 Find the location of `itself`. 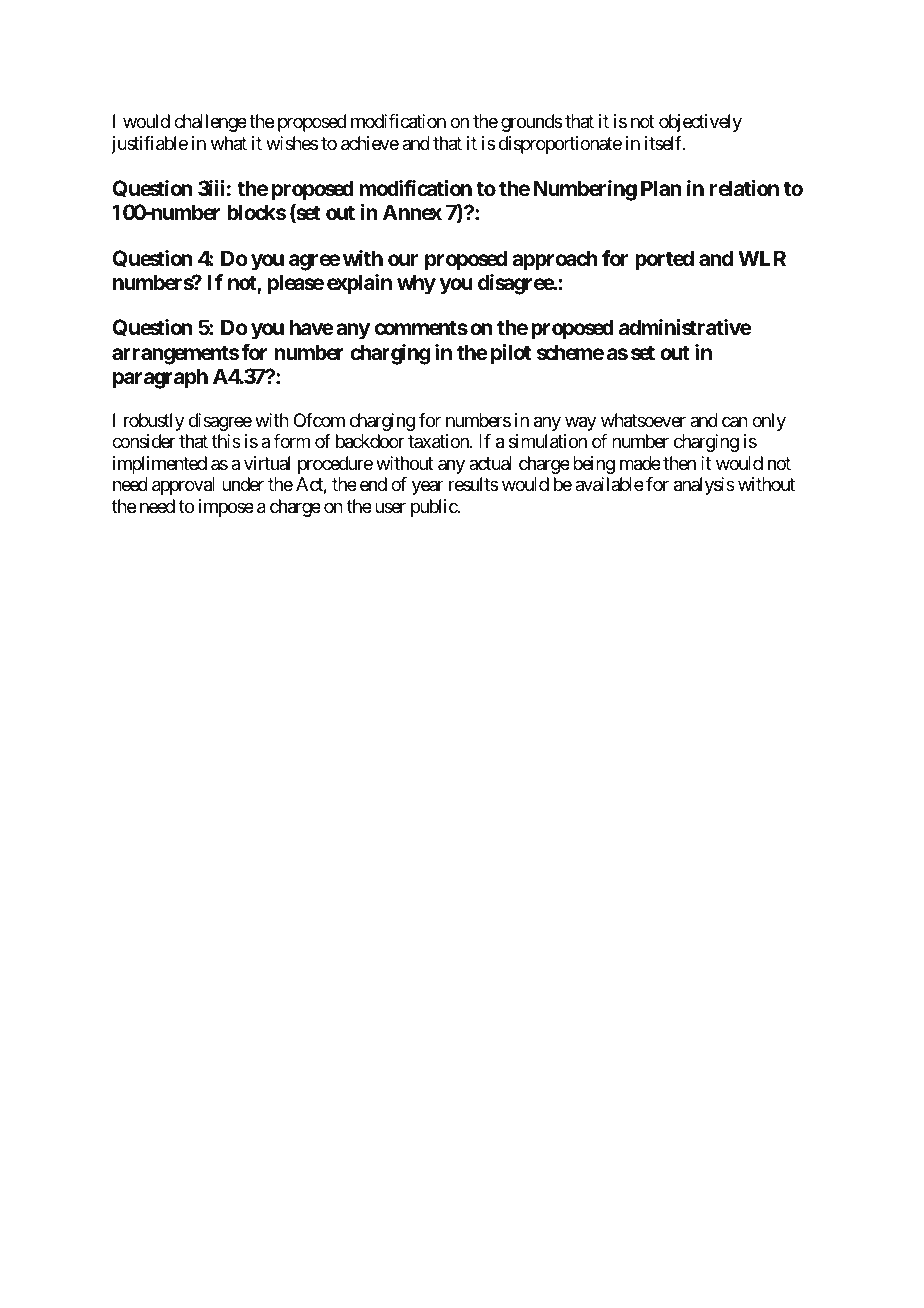

itself is located at coordinates (665, 143).
